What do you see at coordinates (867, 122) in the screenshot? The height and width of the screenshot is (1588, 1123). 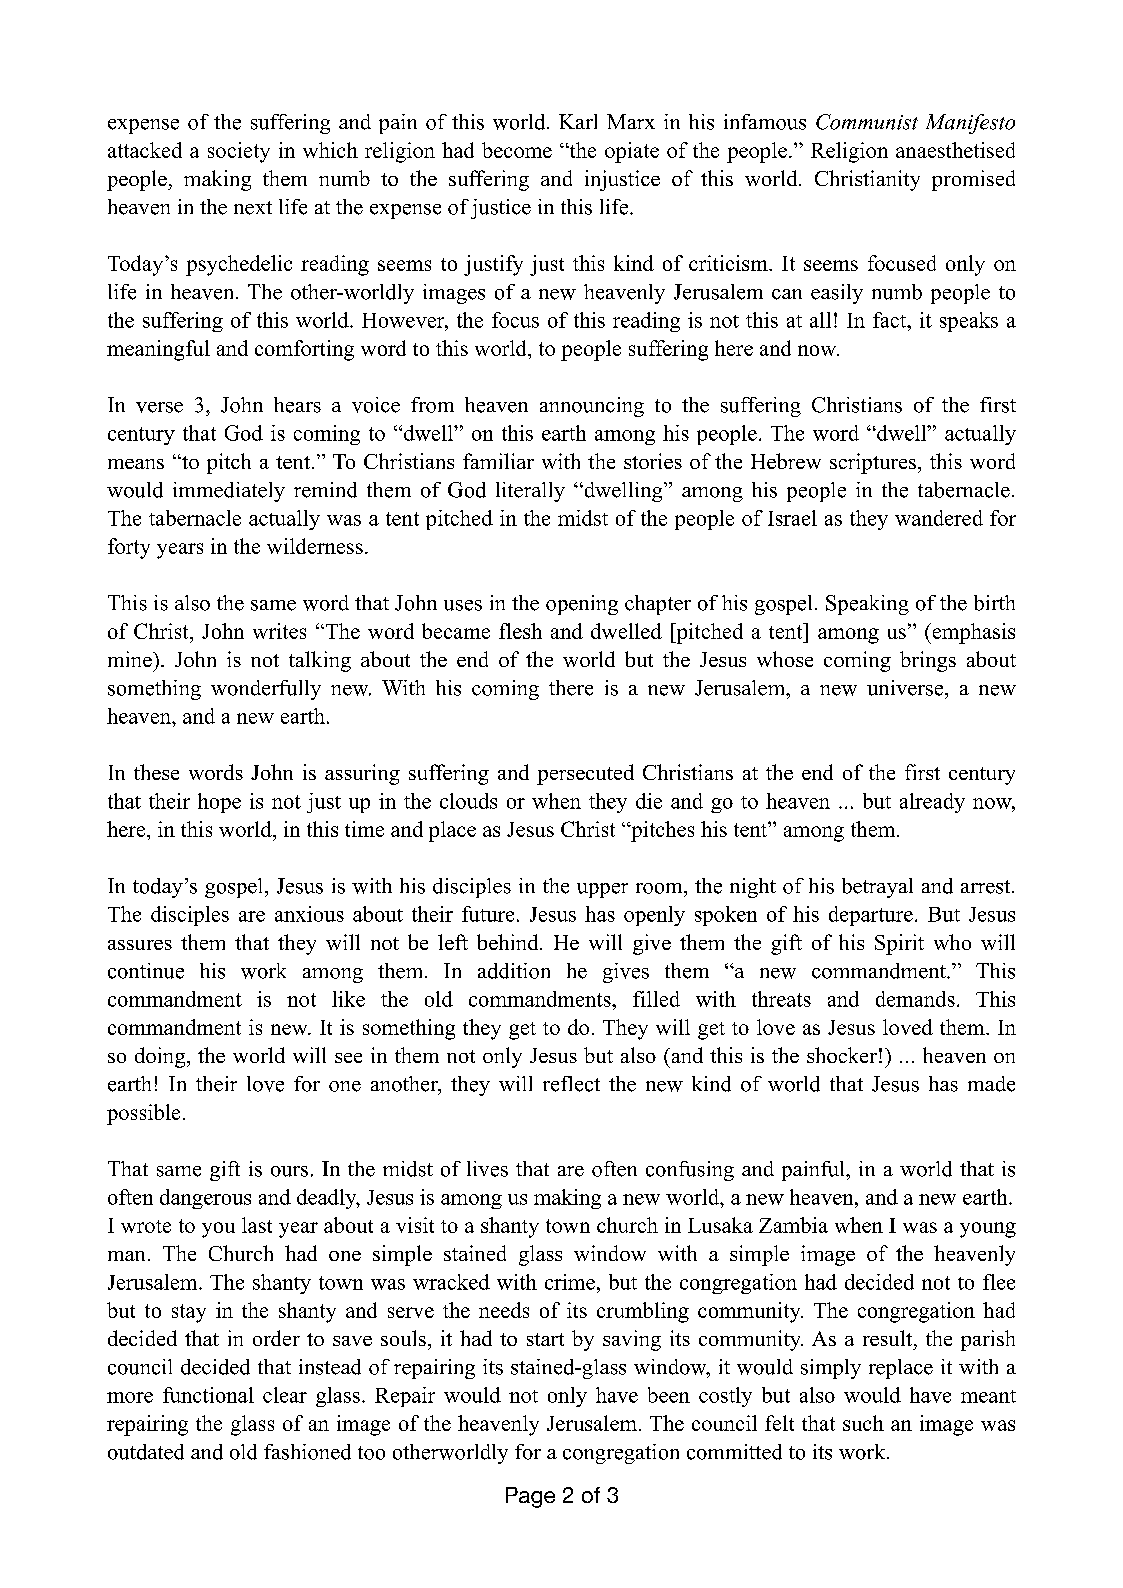 I see `Communist` at bounding box center [867, 122].
